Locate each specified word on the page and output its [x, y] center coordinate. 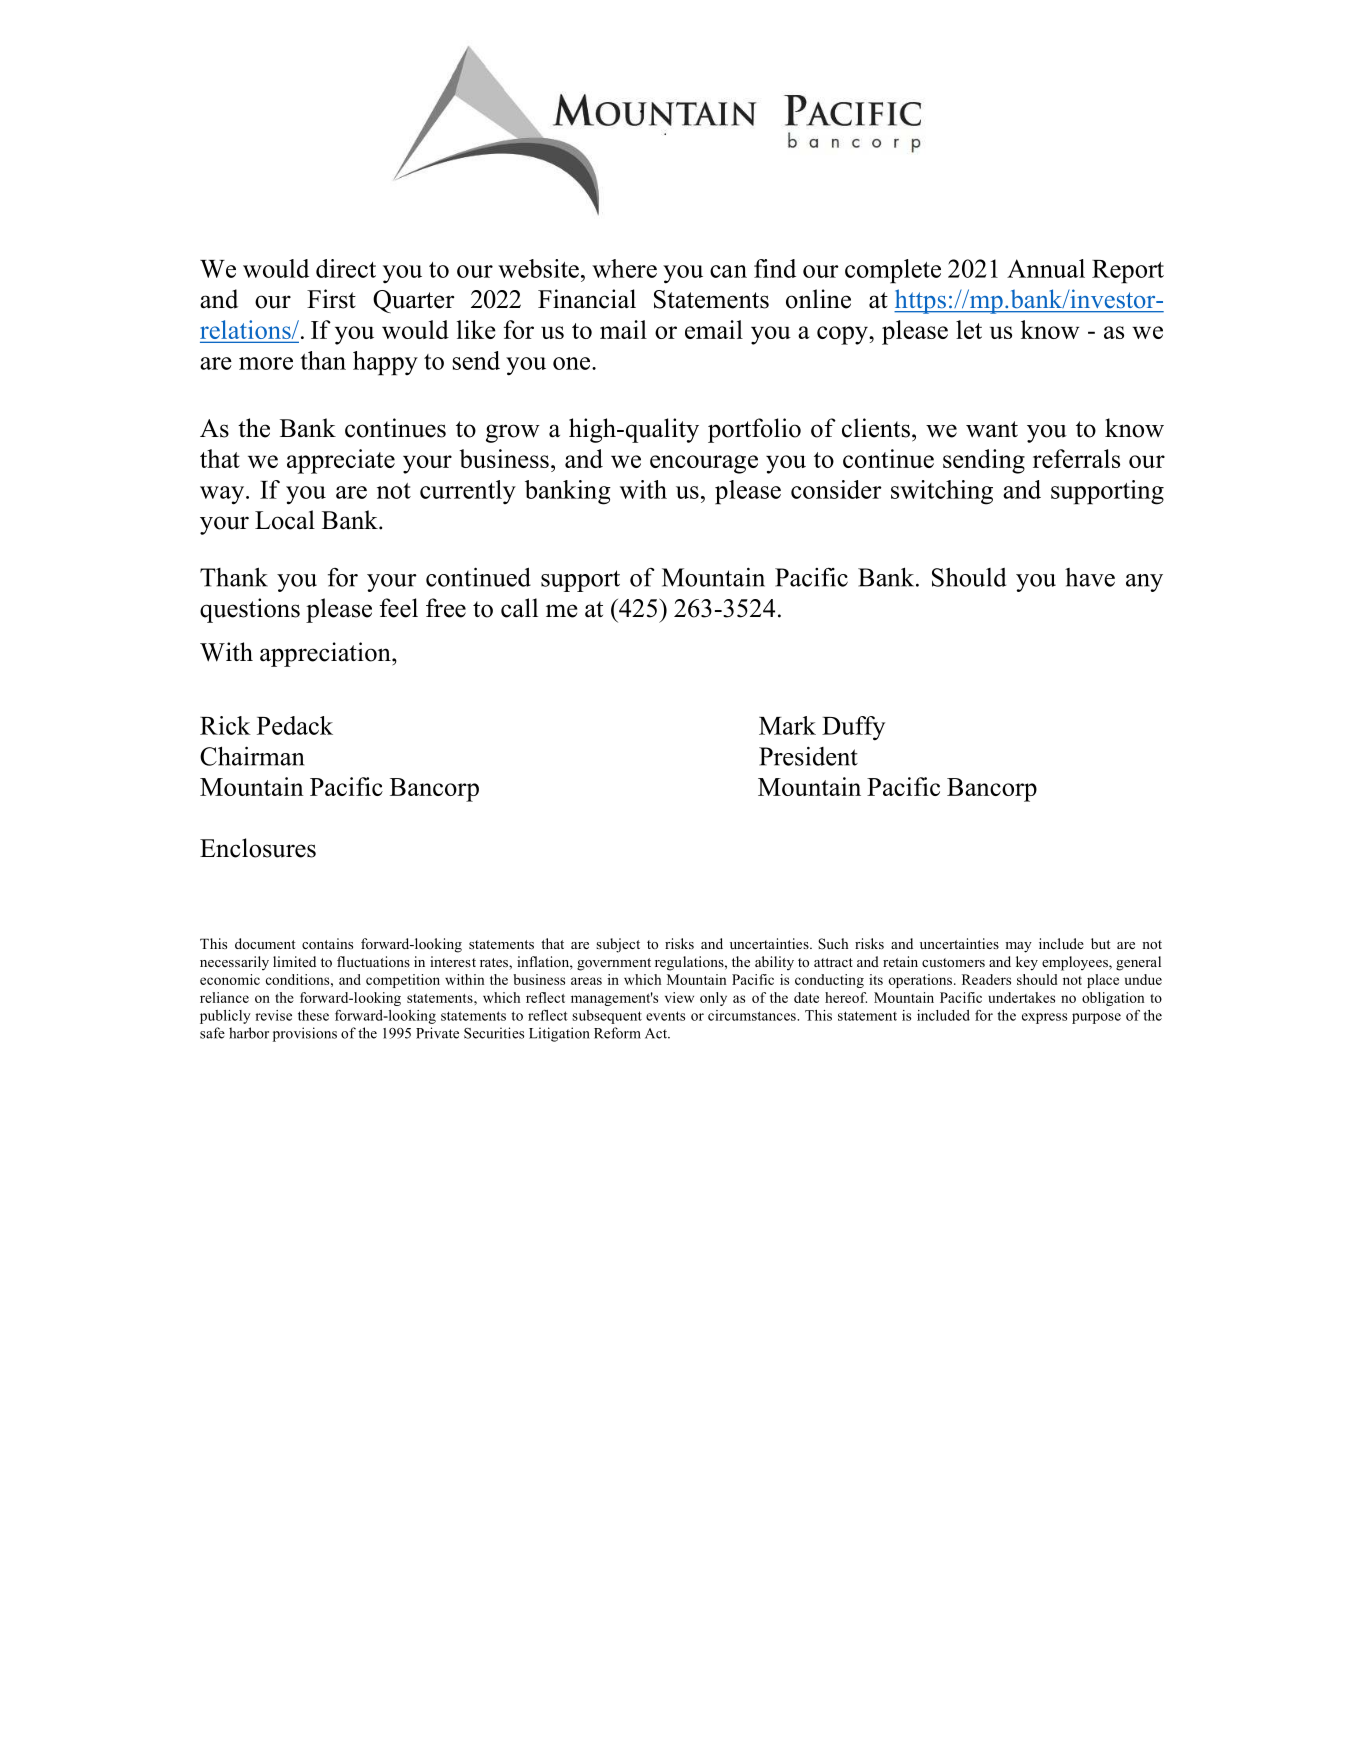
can [728, 271]
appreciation [326, 654]
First [331, 299]
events [665, 1016]
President [808, 756]
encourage [704, 464]
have [1090, 577]
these [313, 1015]
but [1100, 943]
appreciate [341, 461]
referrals [1076, 458]
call [519, 608]
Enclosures [258, 848]
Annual [1046, 268]
